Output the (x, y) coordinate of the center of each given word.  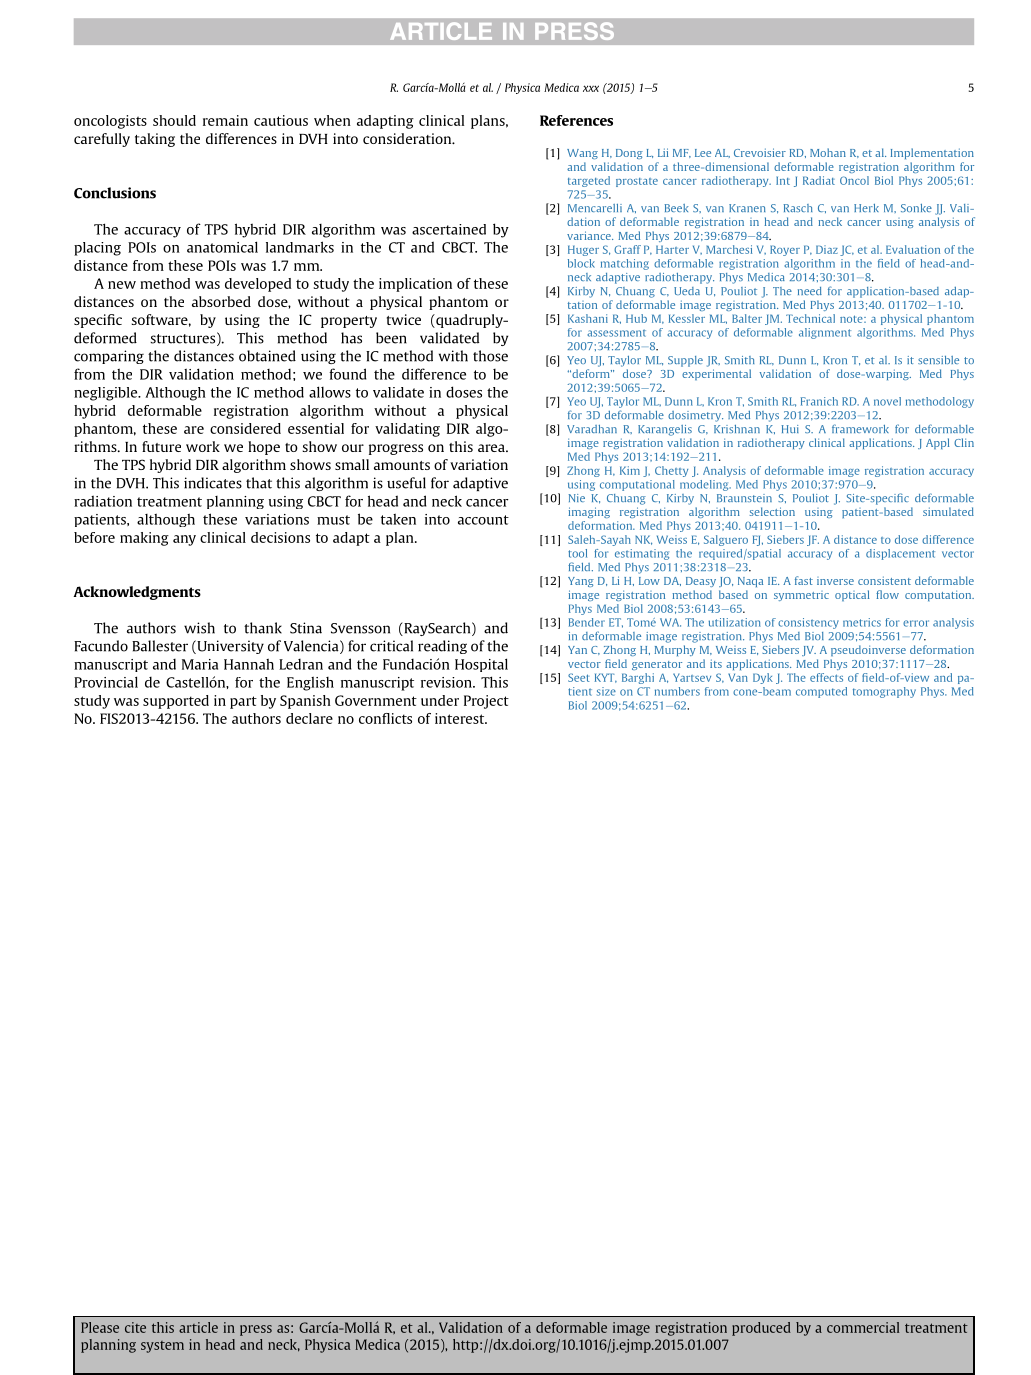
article (198, 1327)
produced (761, 1329)
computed (821, 692)
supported (176, 702)
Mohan (828, 152)
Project (486, 702)
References (576, 120)
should (174, 120)
